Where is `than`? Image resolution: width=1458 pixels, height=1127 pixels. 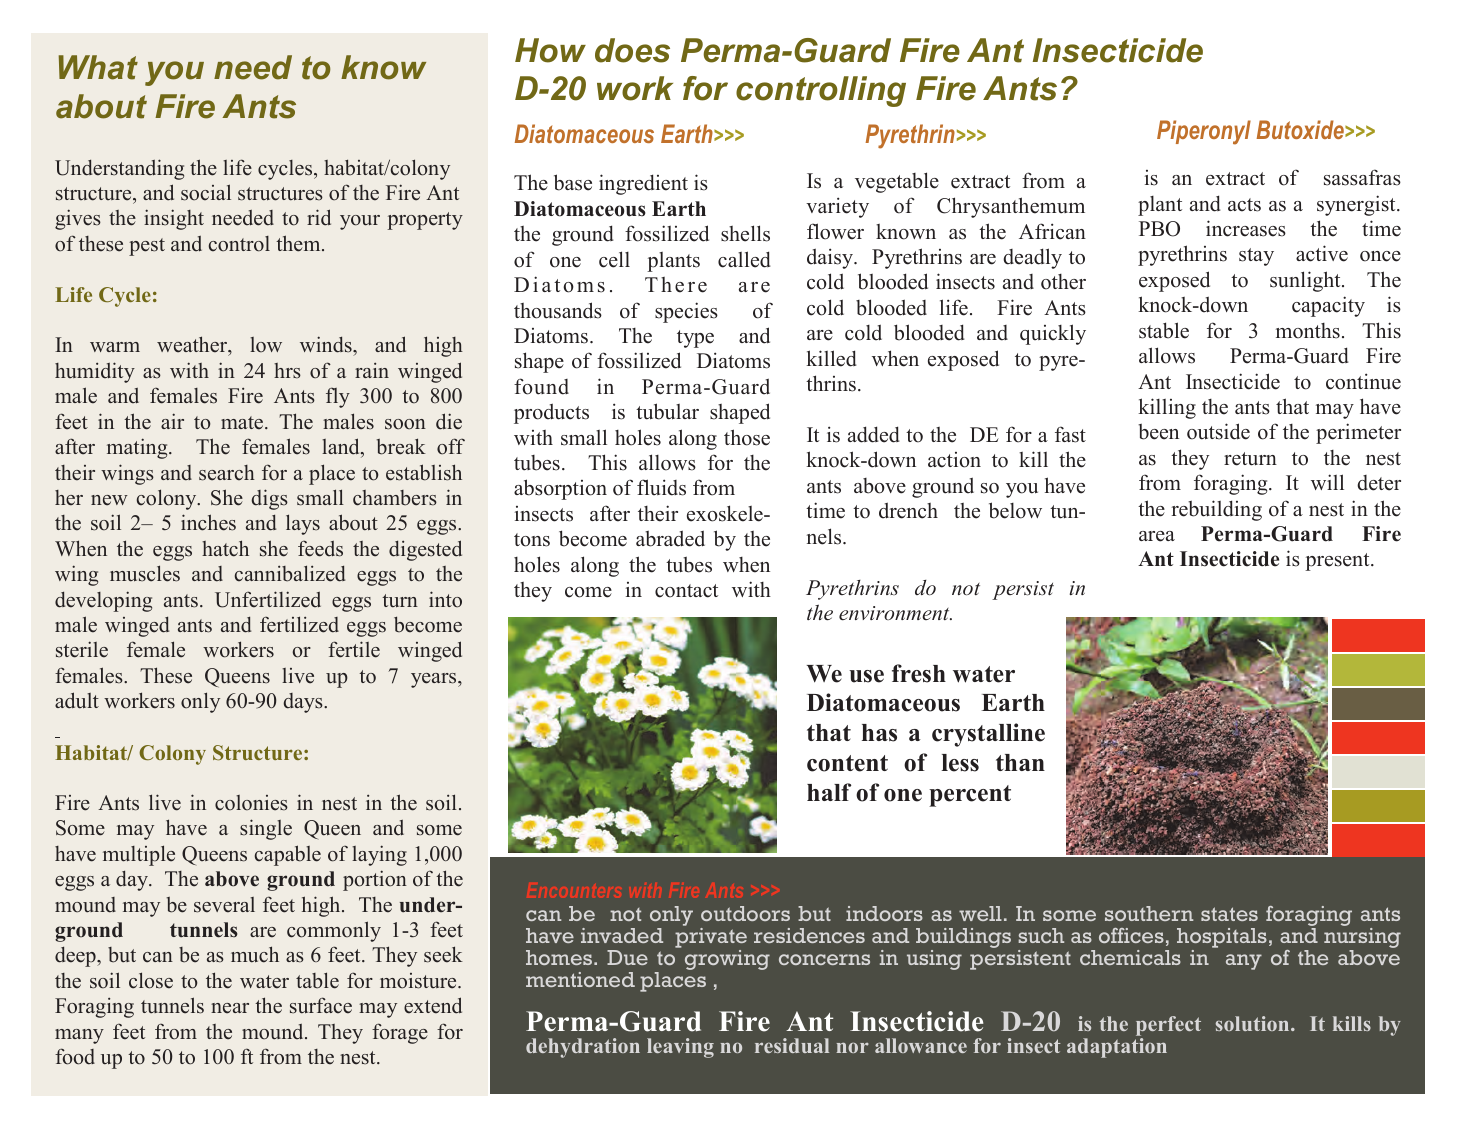
than is located at coordinates (1020, 762).
